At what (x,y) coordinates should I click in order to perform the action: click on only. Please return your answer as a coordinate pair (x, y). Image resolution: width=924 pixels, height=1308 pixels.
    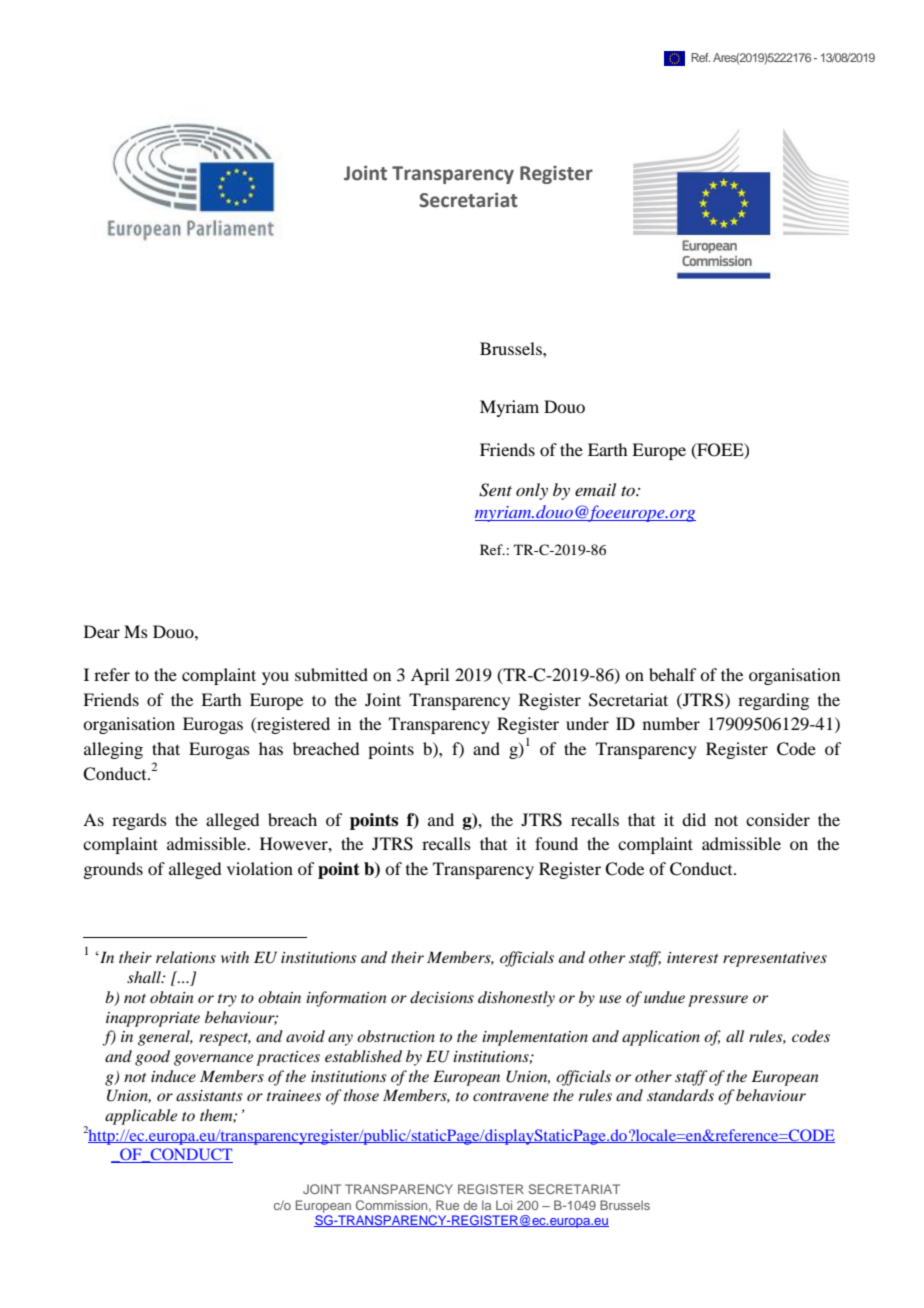
    Looking at the image, I should click on (532, 491).
